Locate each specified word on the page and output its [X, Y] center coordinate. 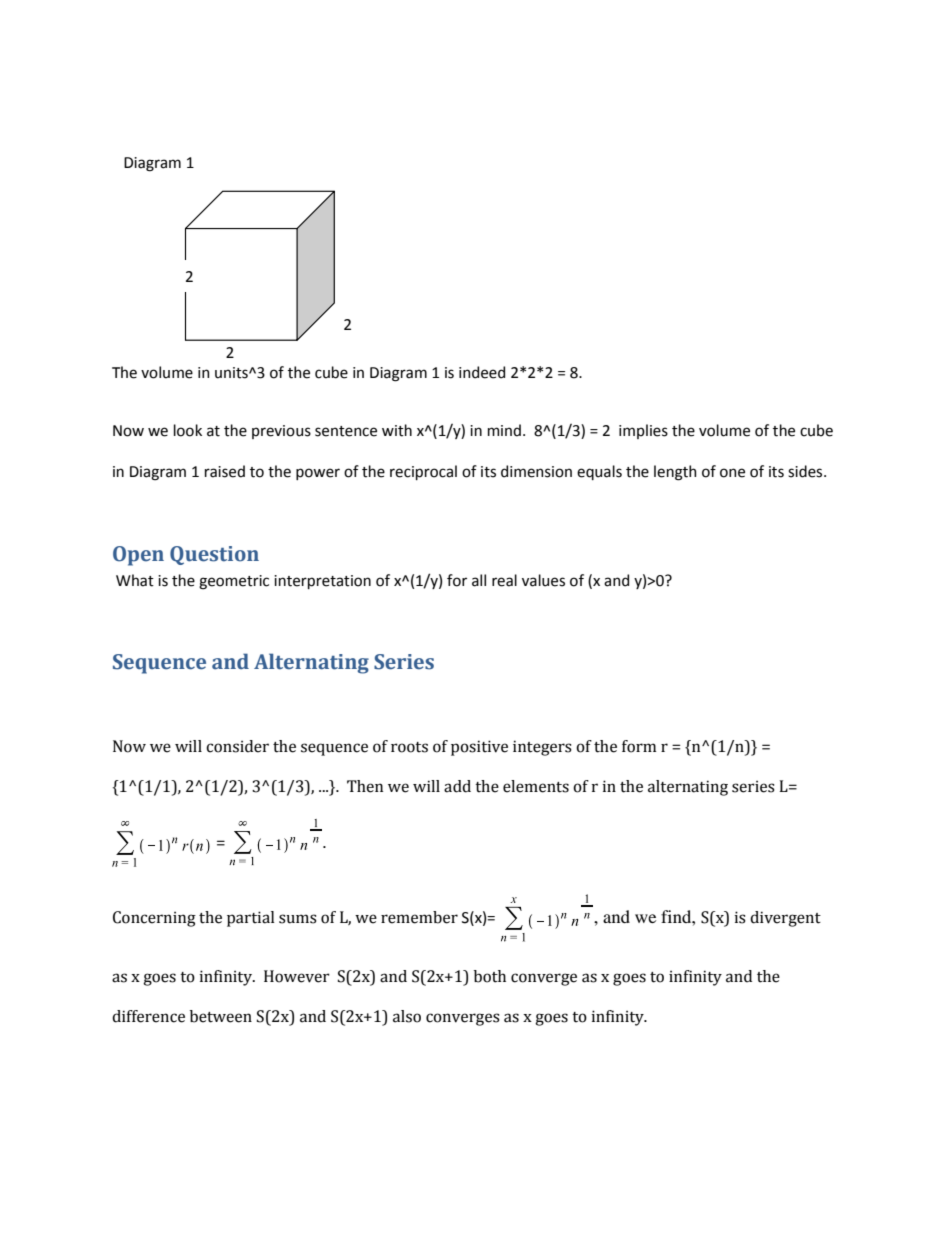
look [188, 430]
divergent [785, 919]
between [221, 1016]
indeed [482, 372]
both [490, 976]
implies [643, 431]
